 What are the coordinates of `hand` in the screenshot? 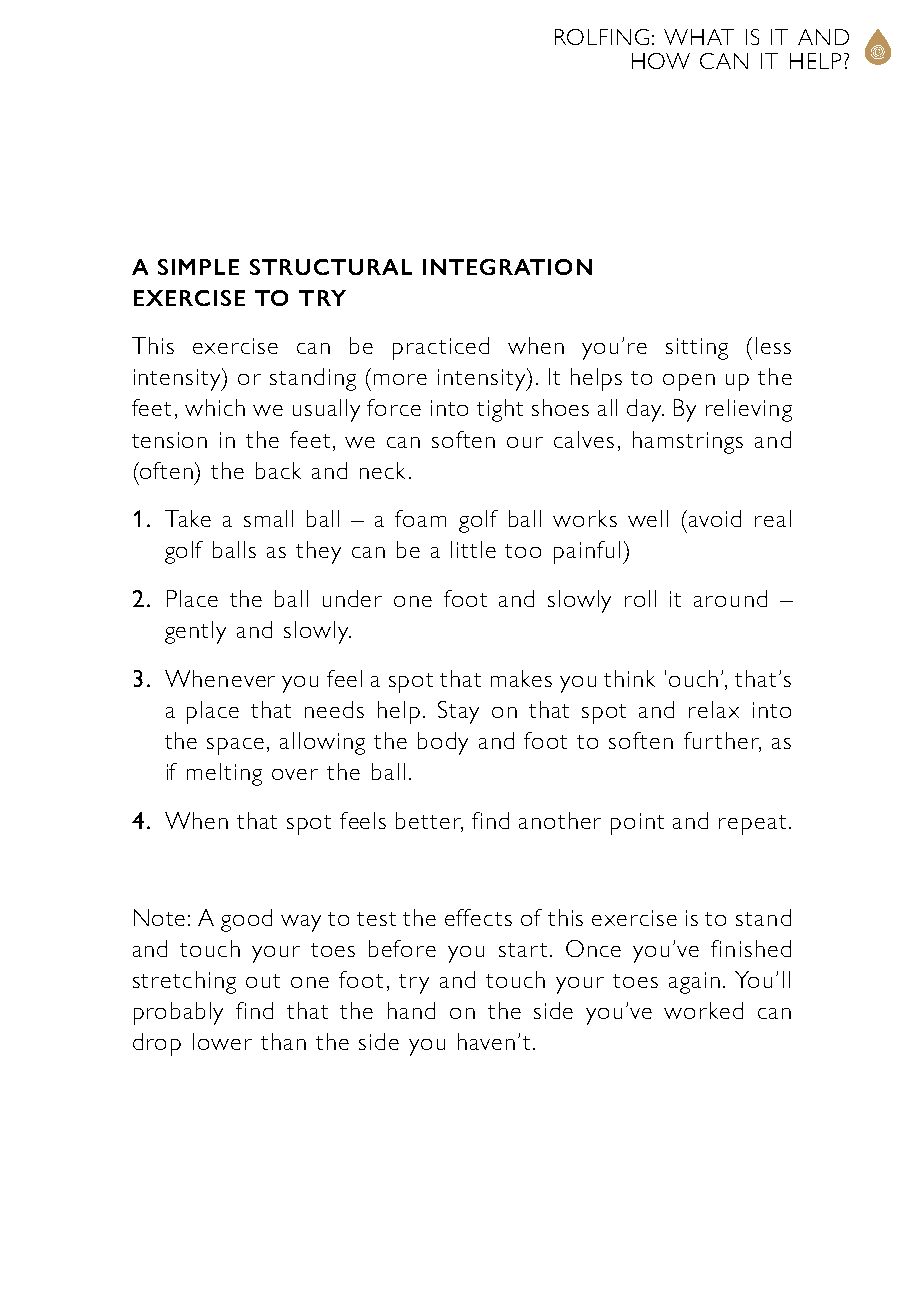 It's located at (411, 1010).
